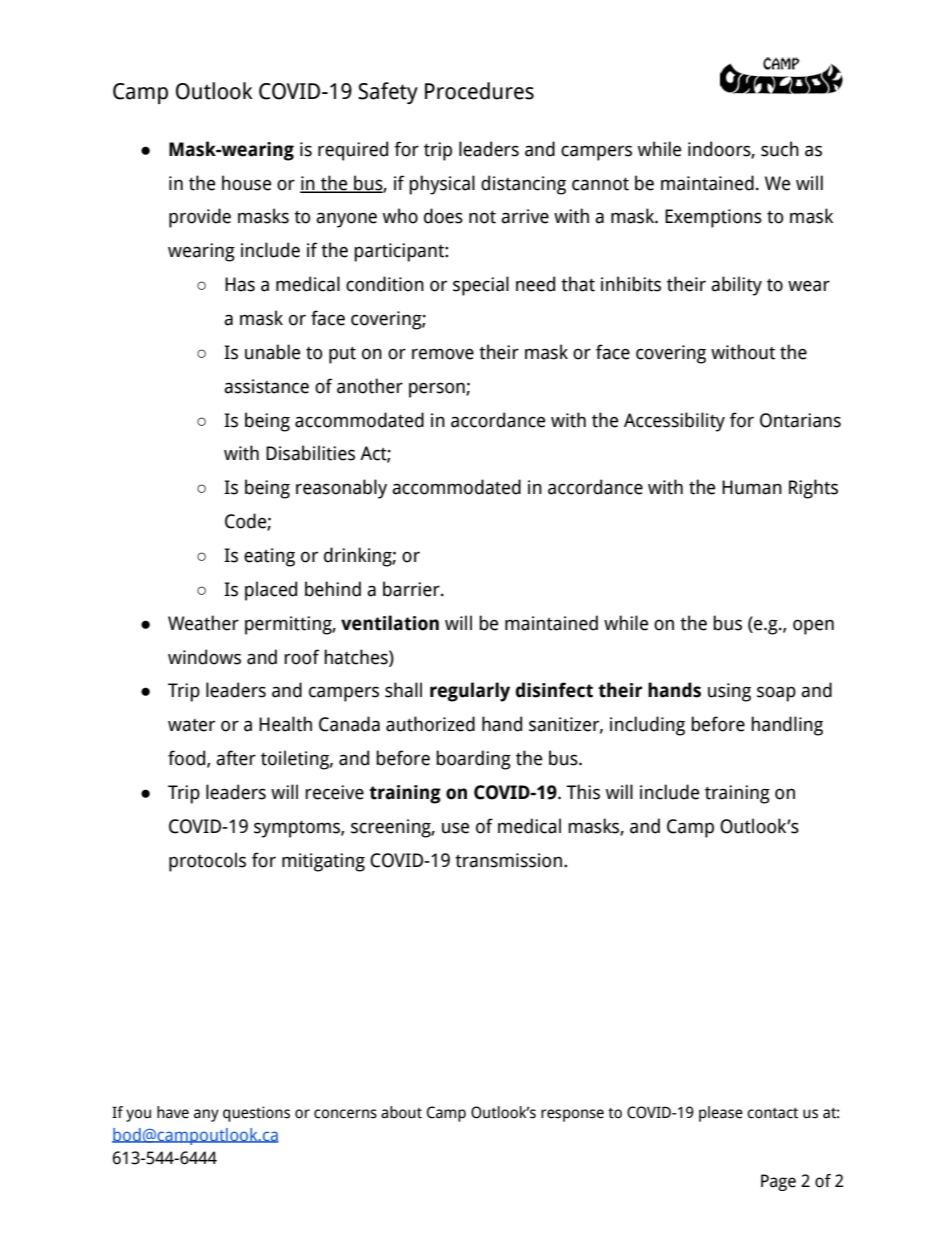 The width and height of the document is (952, 1233). What do you see at coordinates (203, 623) in the document?
I see `Weather` at bounding box center [203, 623].
